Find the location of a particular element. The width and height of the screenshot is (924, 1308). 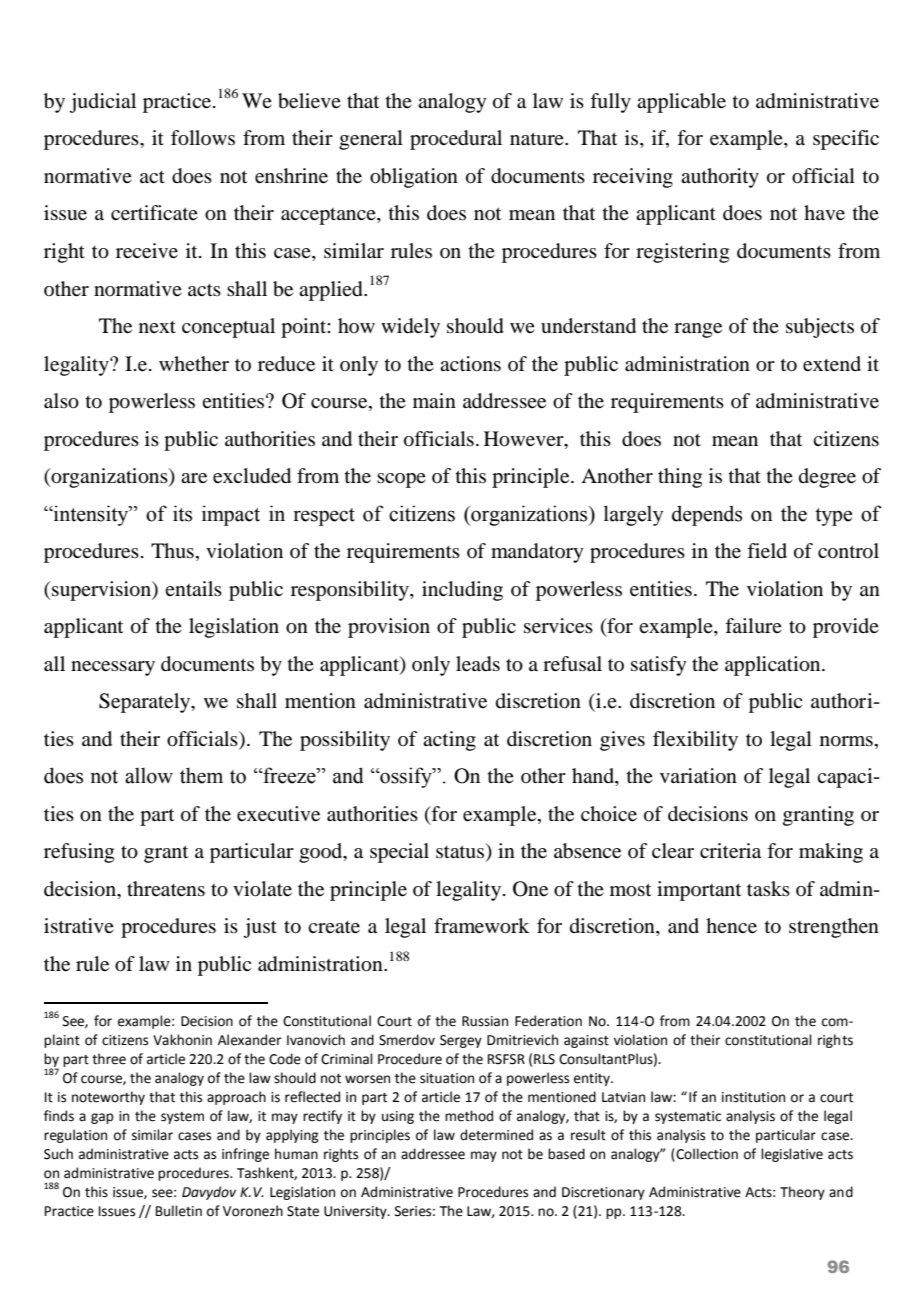

hence is located at coordinates (731, 926).
